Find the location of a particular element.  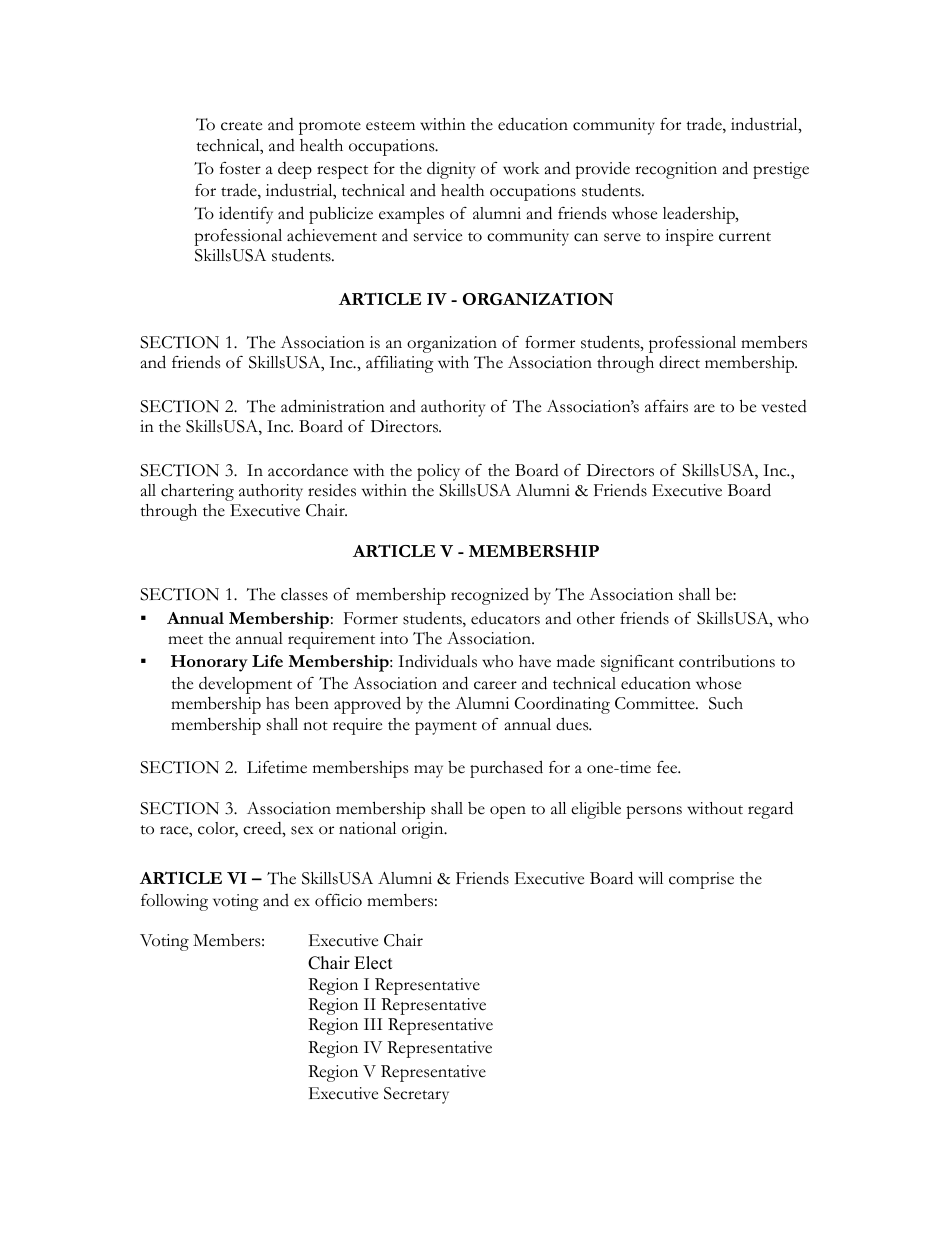

will is located at coordinates (650, 878).
